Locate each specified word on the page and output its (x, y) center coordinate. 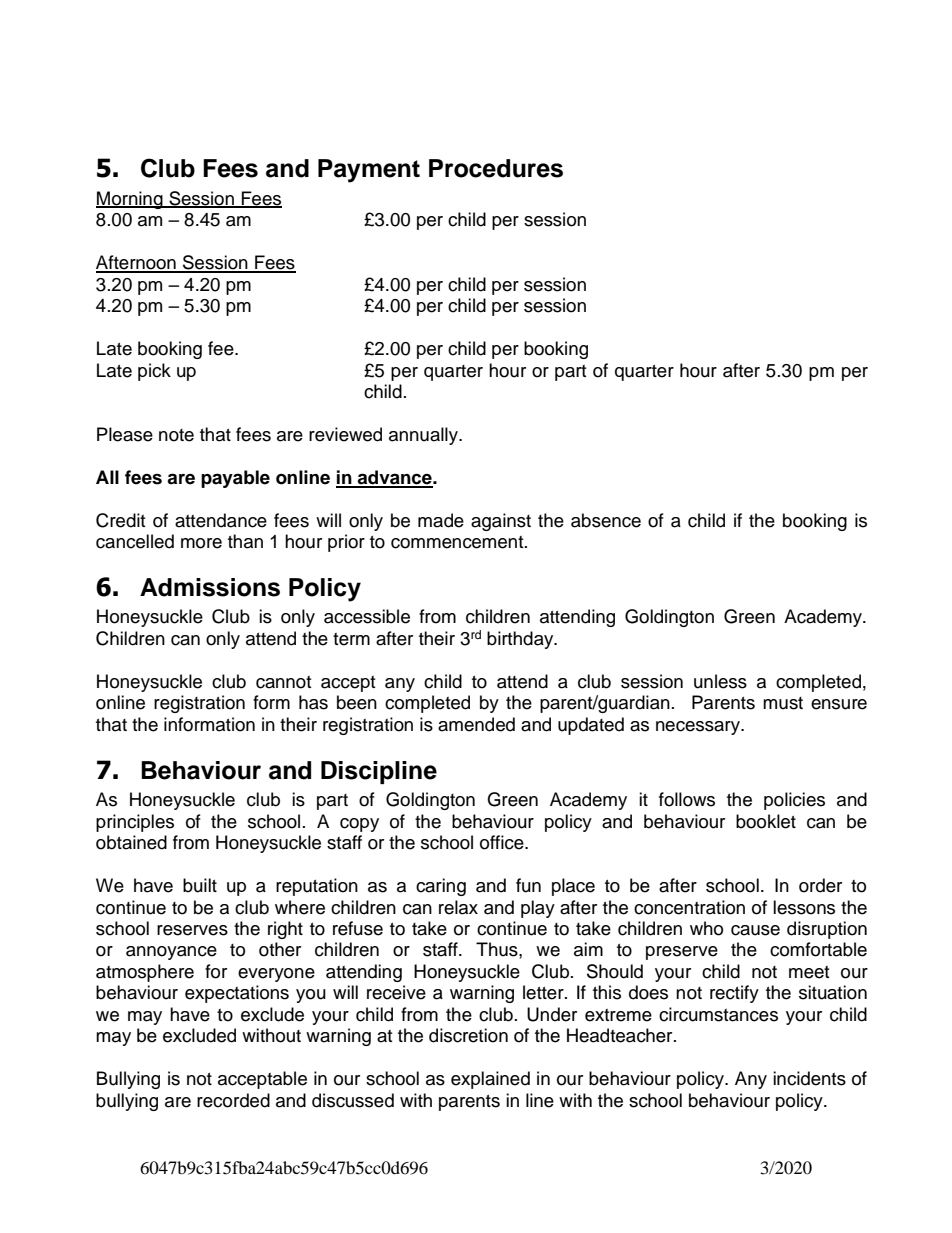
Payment (369, 171)
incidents (809, 1078)
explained (490, 1080)
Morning (130, 200)
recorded (233, 1100)
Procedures (496, 168)
